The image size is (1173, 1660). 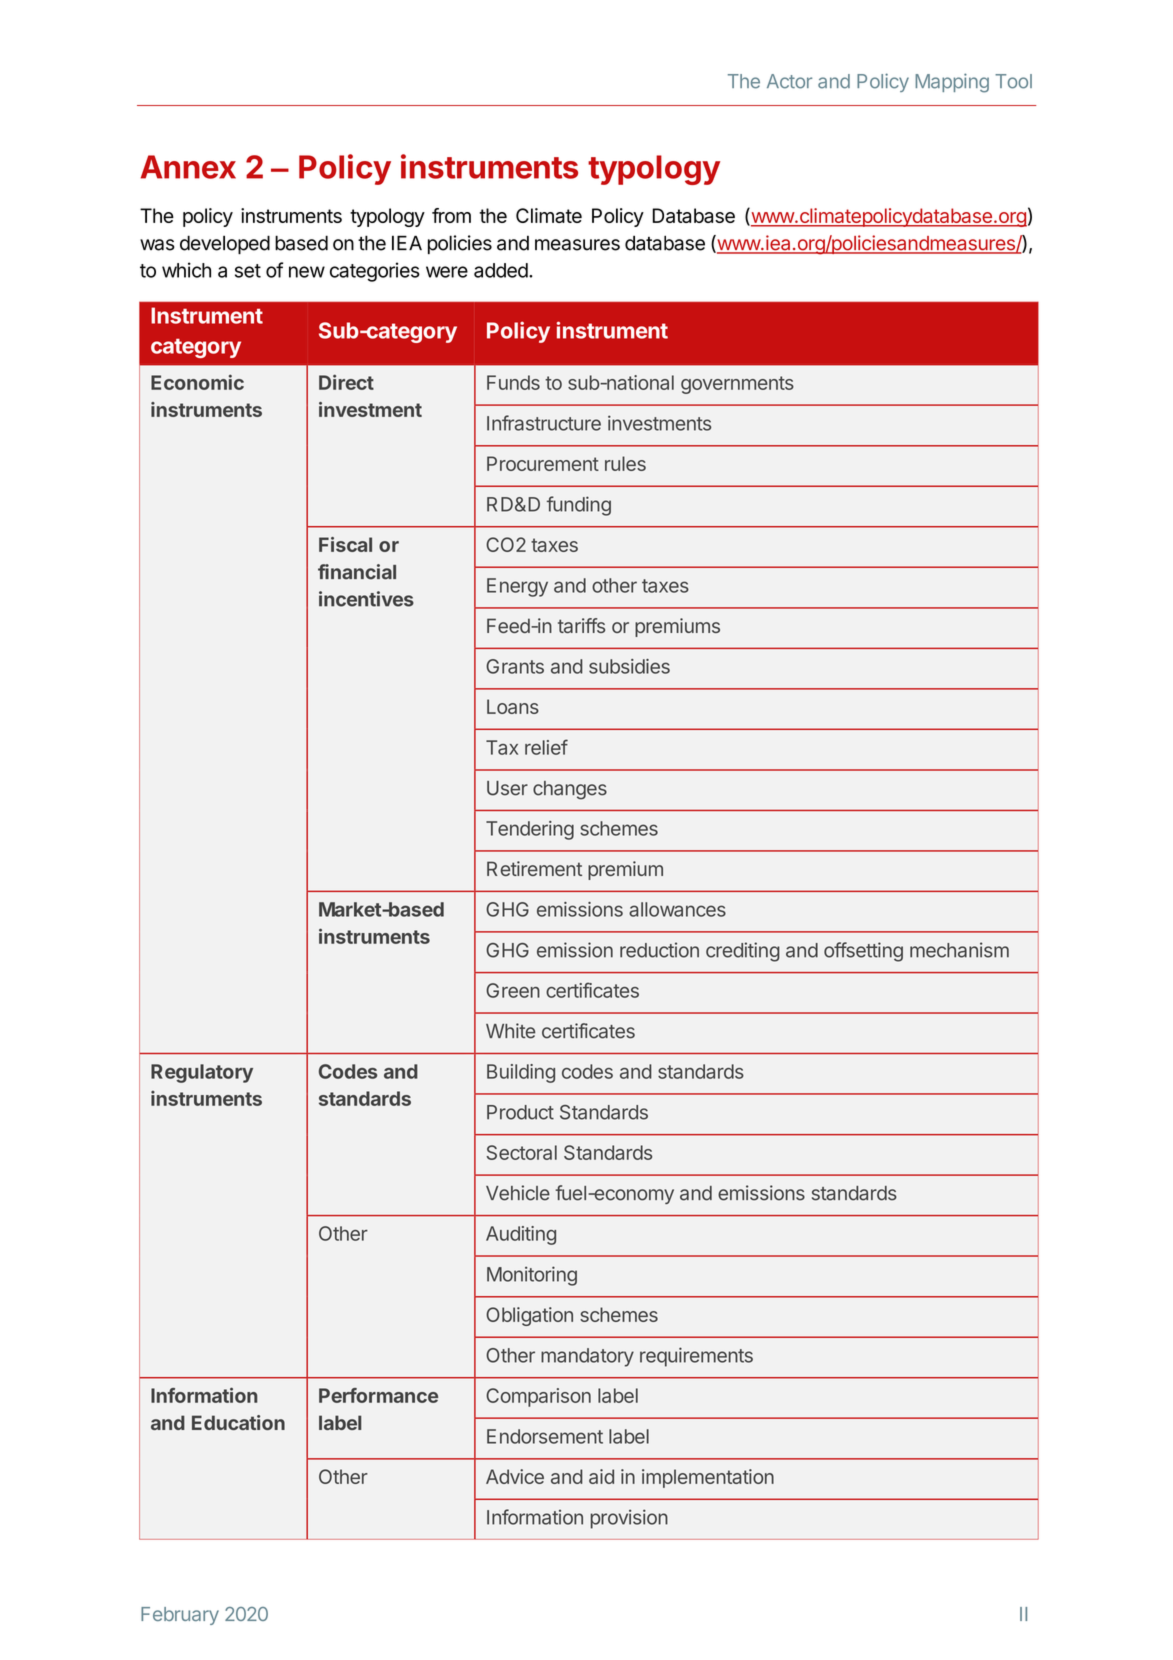 I want to click on mechanism, so click(x=959, y=950).
